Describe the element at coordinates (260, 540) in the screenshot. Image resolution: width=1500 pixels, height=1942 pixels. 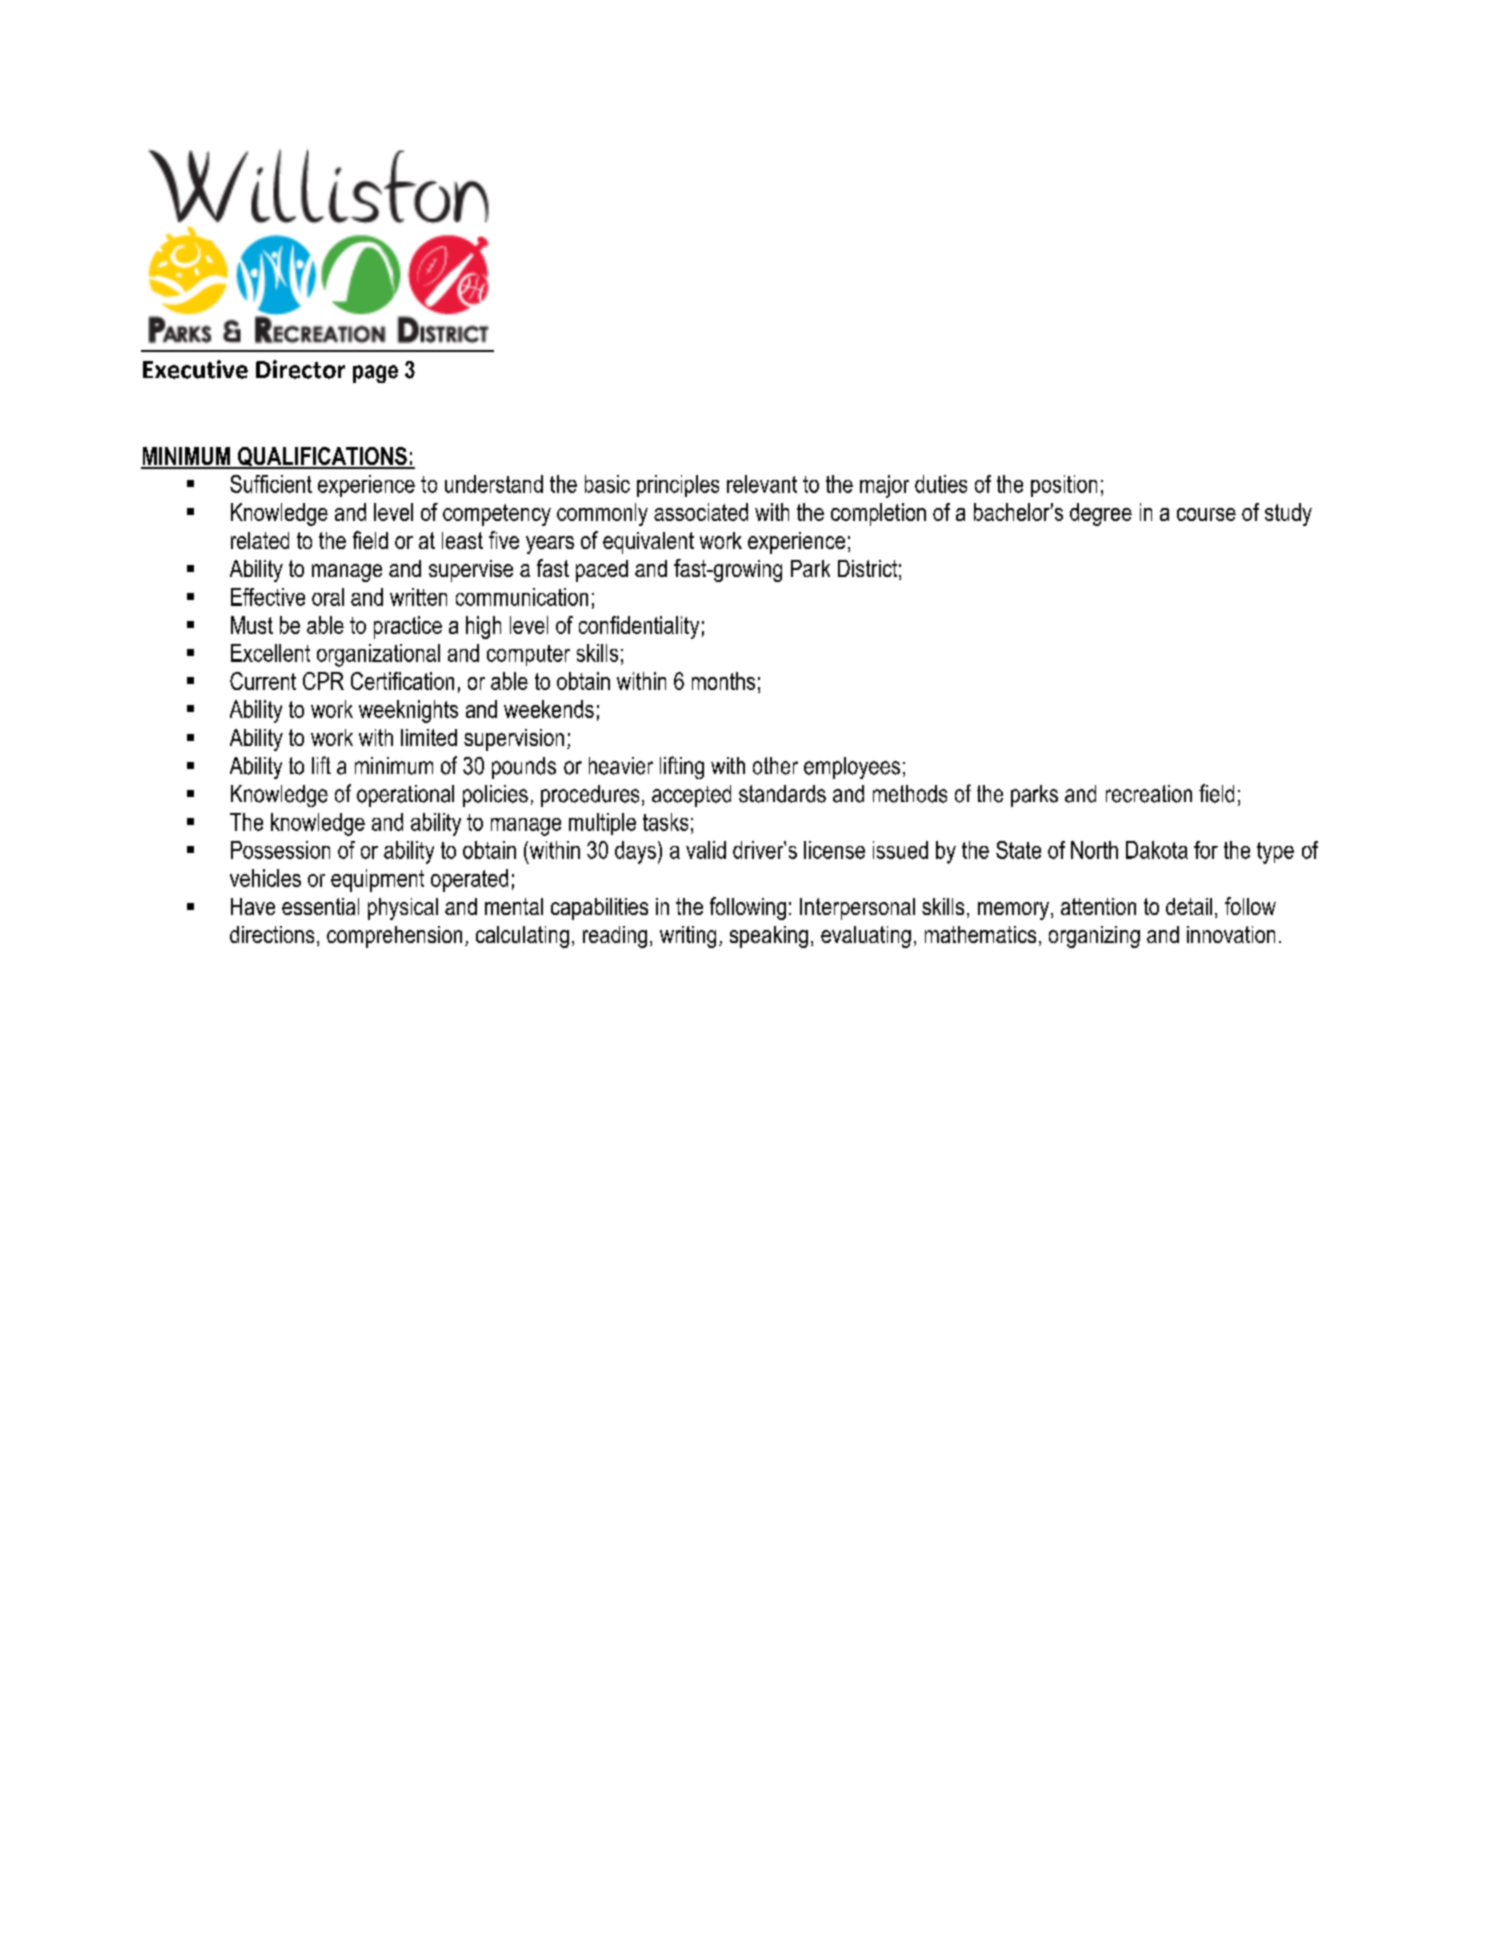
I see `related` at that location.
